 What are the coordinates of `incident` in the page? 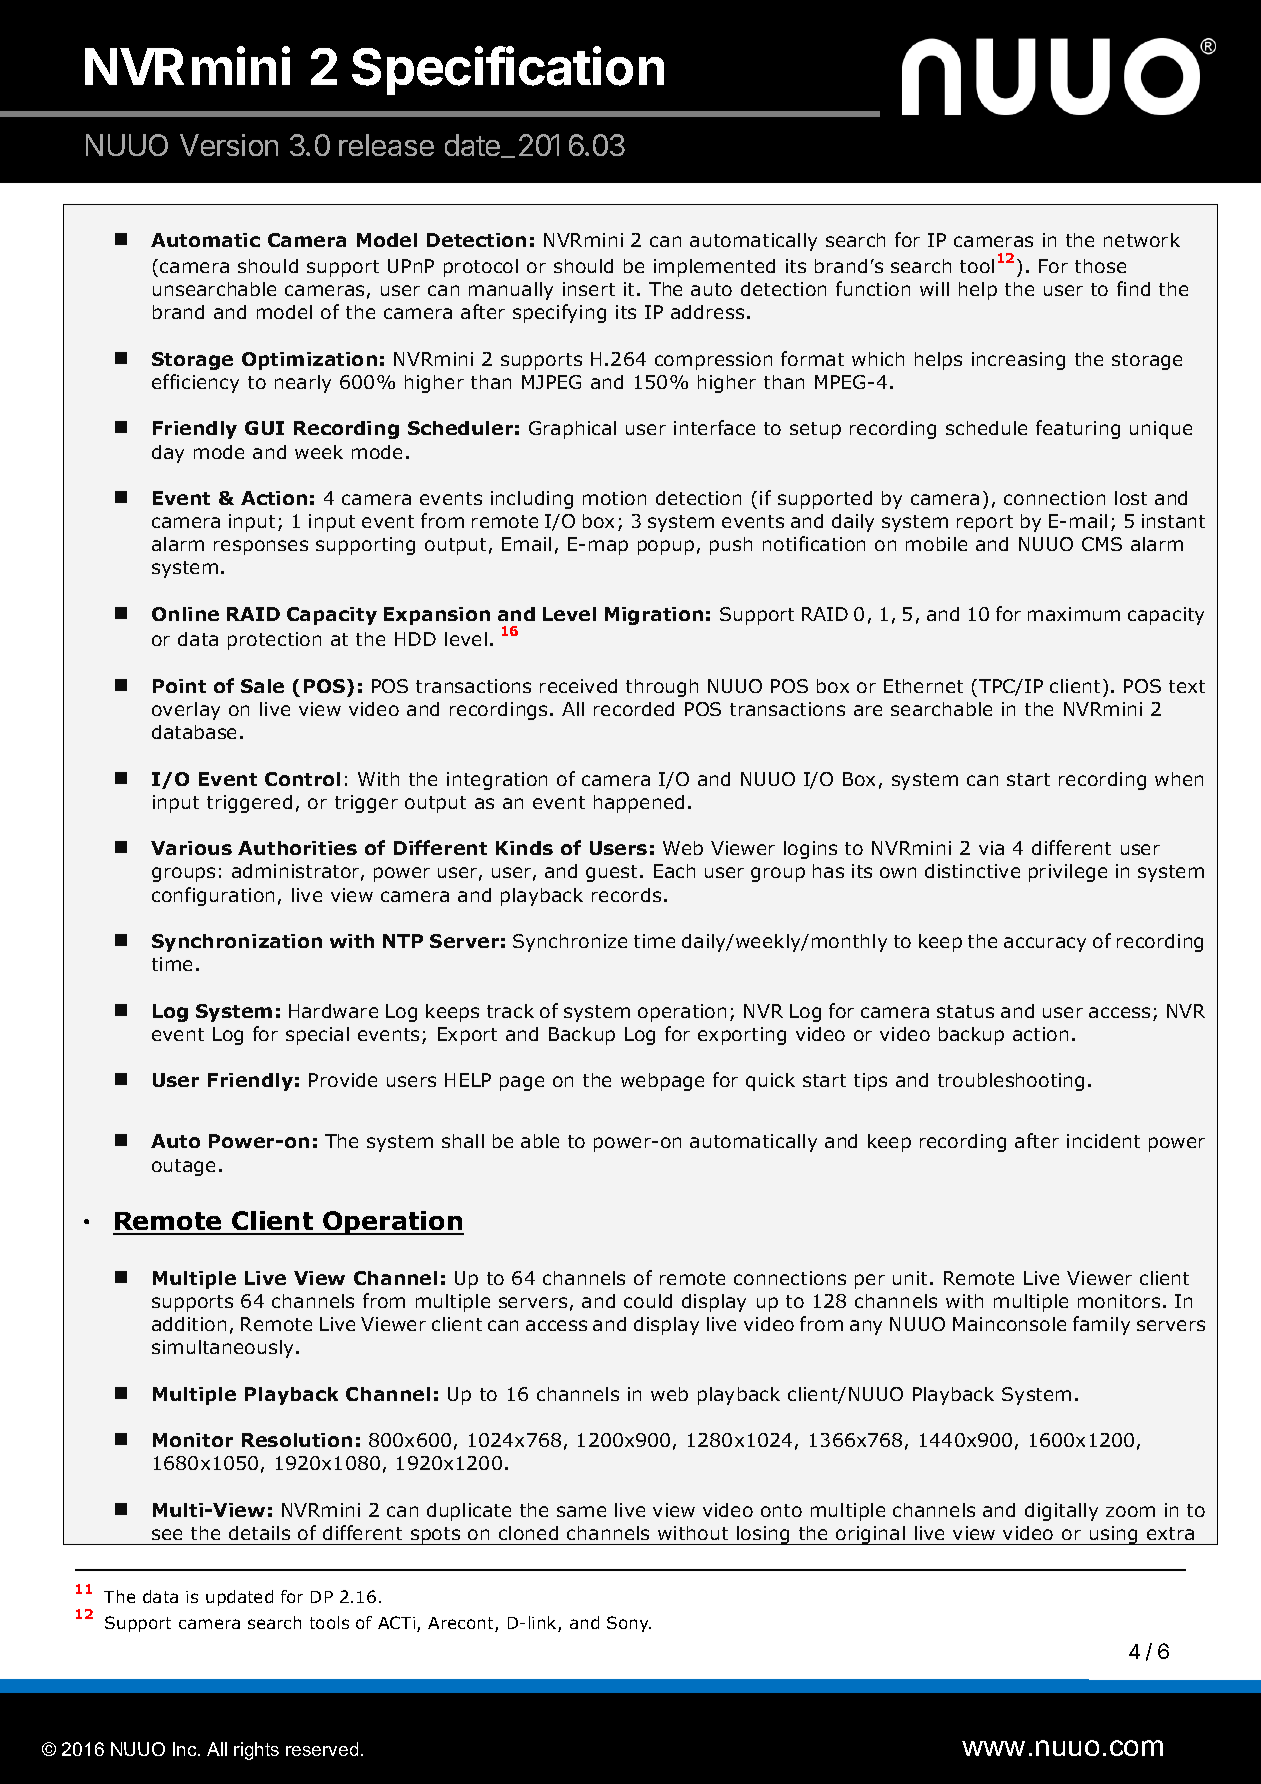 It's located at (1103, 1141).
